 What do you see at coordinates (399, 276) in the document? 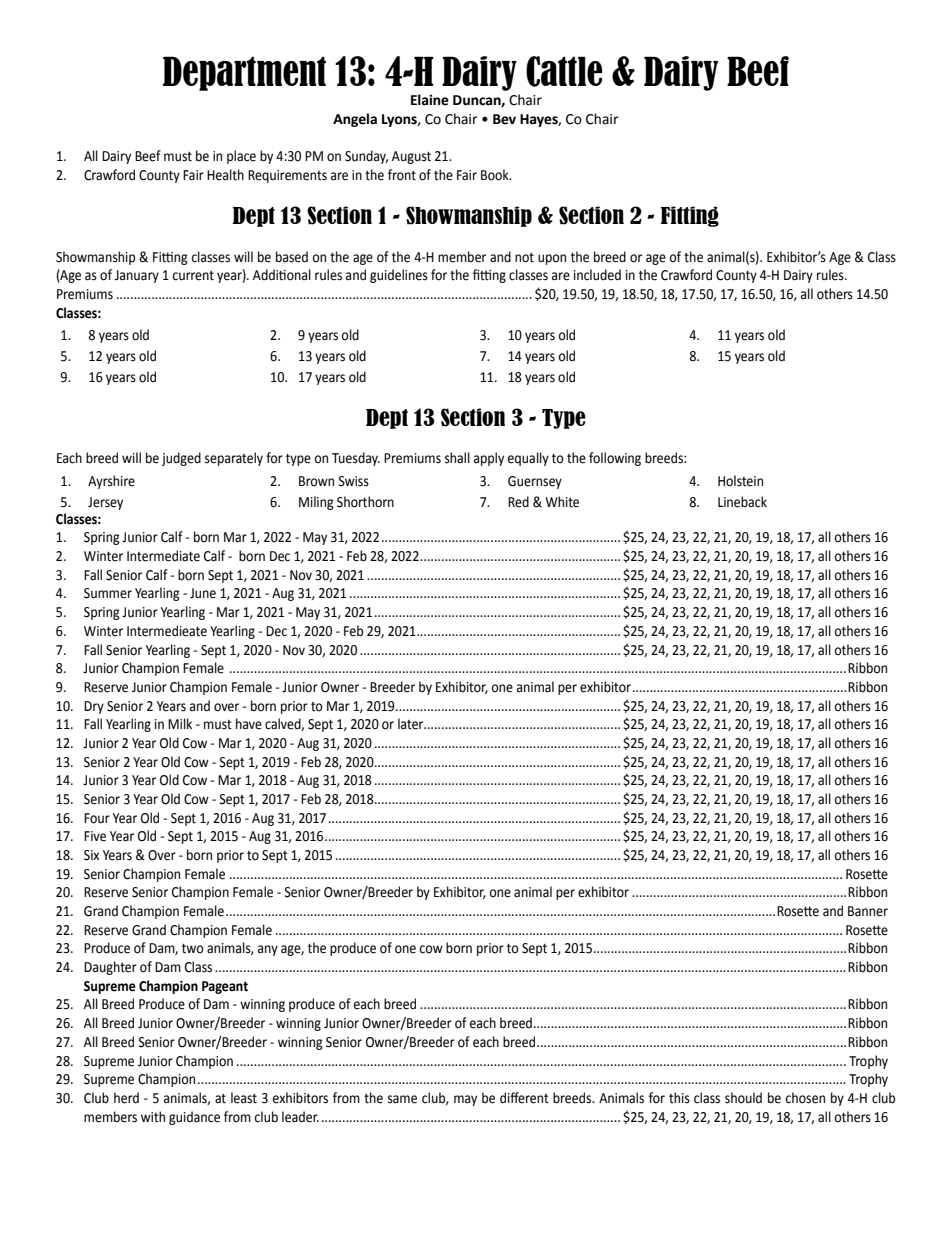
I see `guidelines` at bounding box center [399, 276].
